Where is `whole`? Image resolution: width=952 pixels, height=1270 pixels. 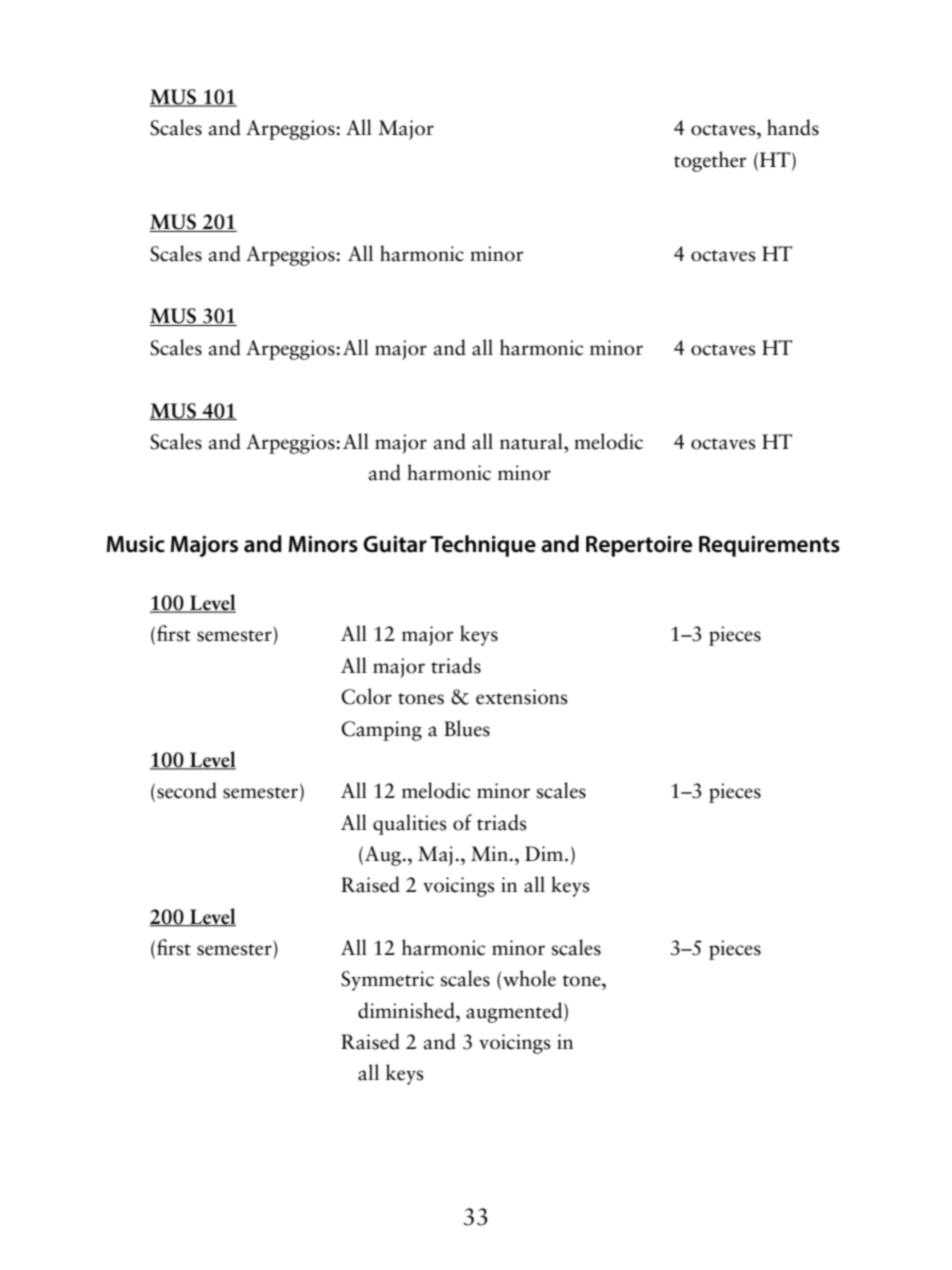
whole is located at coordinates (529, 978).
